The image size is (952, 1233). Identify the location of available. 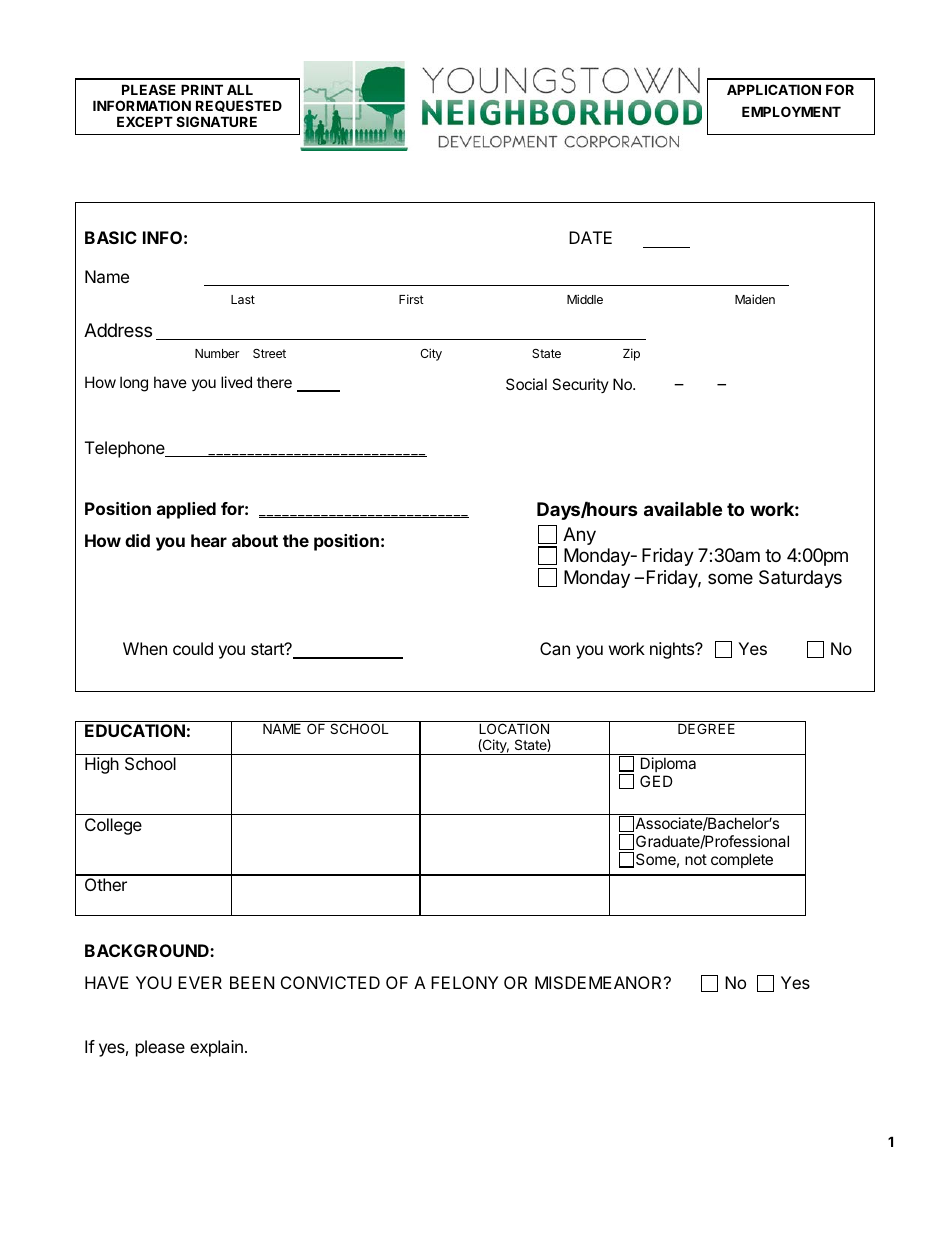
(683, 508).
